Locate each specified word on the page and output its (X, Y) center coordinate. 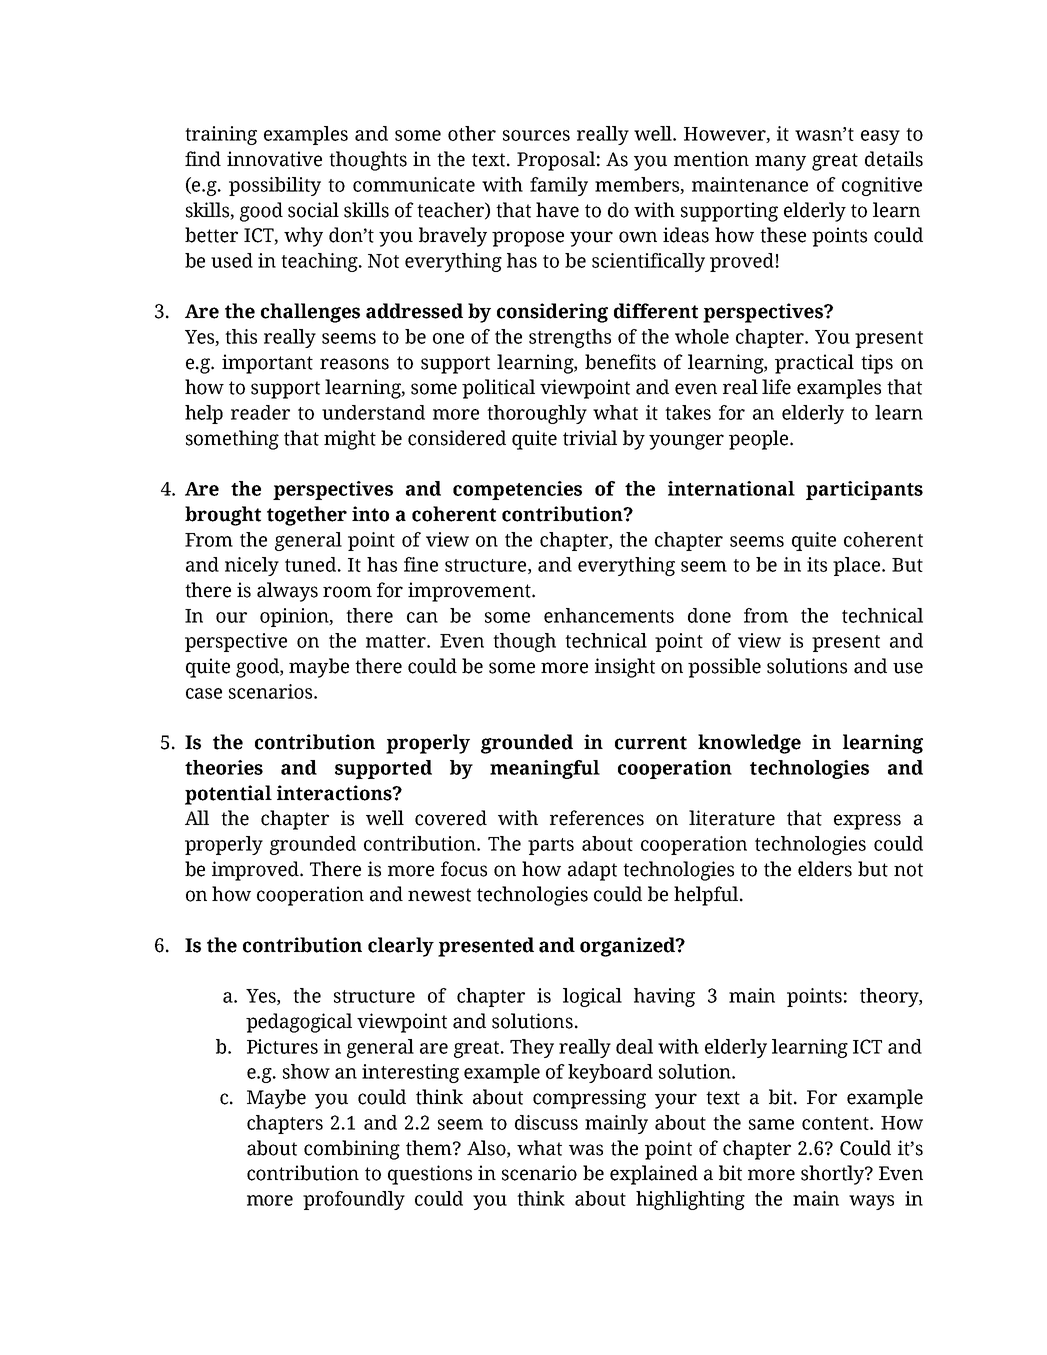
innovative (274, 159)
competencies (517, 490)
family (559, 186)
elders (825, 869)
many (780, 163)
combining (352, 1150)
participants (864, 490)
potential (228, 795)
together (307, 516)
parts (551, 846)
